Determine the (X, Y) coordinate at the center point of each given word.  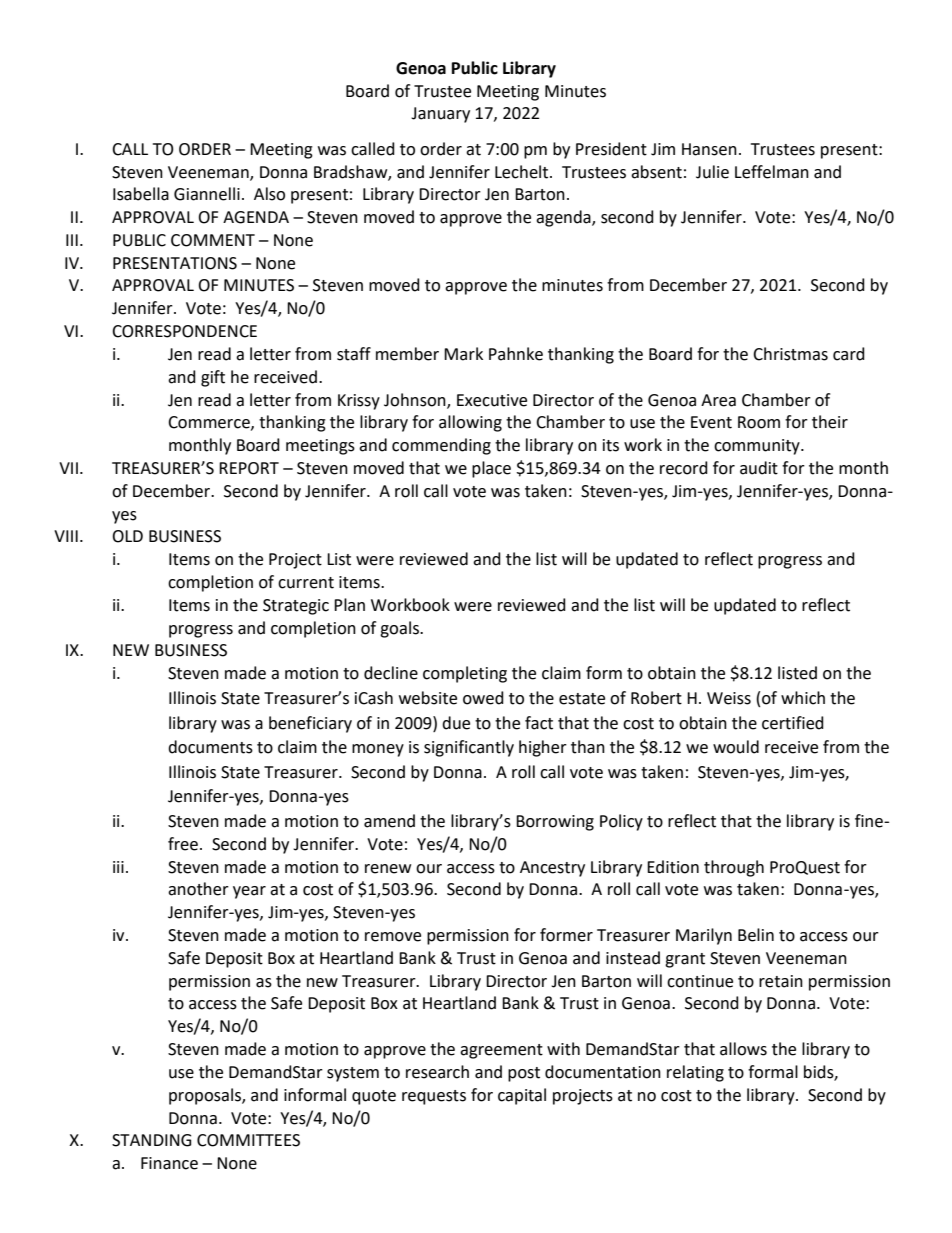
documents (210, 747)
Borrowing (555, 823)
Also (269, 194)
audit (759, 468)
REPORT (249, 468)
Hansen (709, 149)
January (440, 115)
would (736, 747)
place (491, 469)
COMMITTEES (248, 1140)
